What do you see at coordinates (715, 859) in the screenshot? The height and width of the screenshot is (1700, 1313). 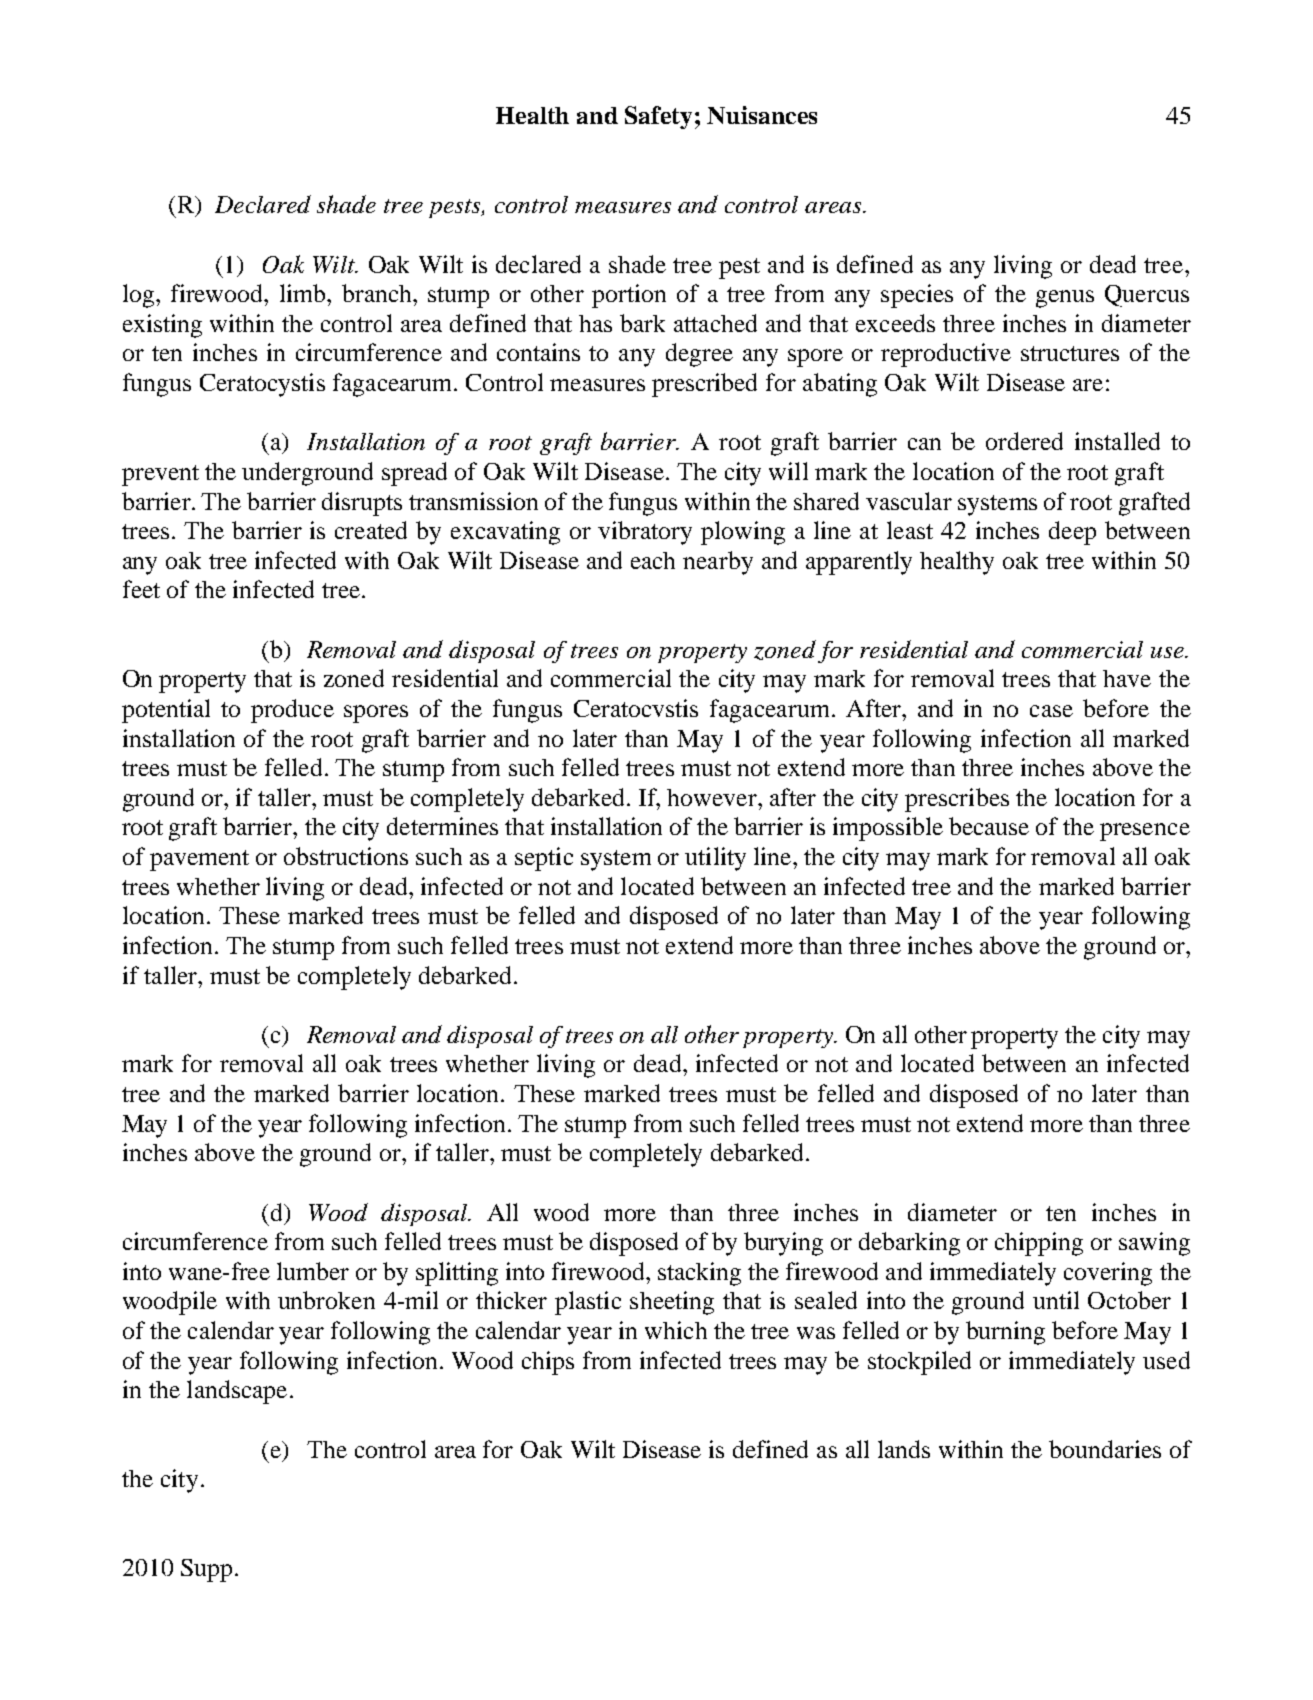 I see `utility` at bounding box center [715, 859].
